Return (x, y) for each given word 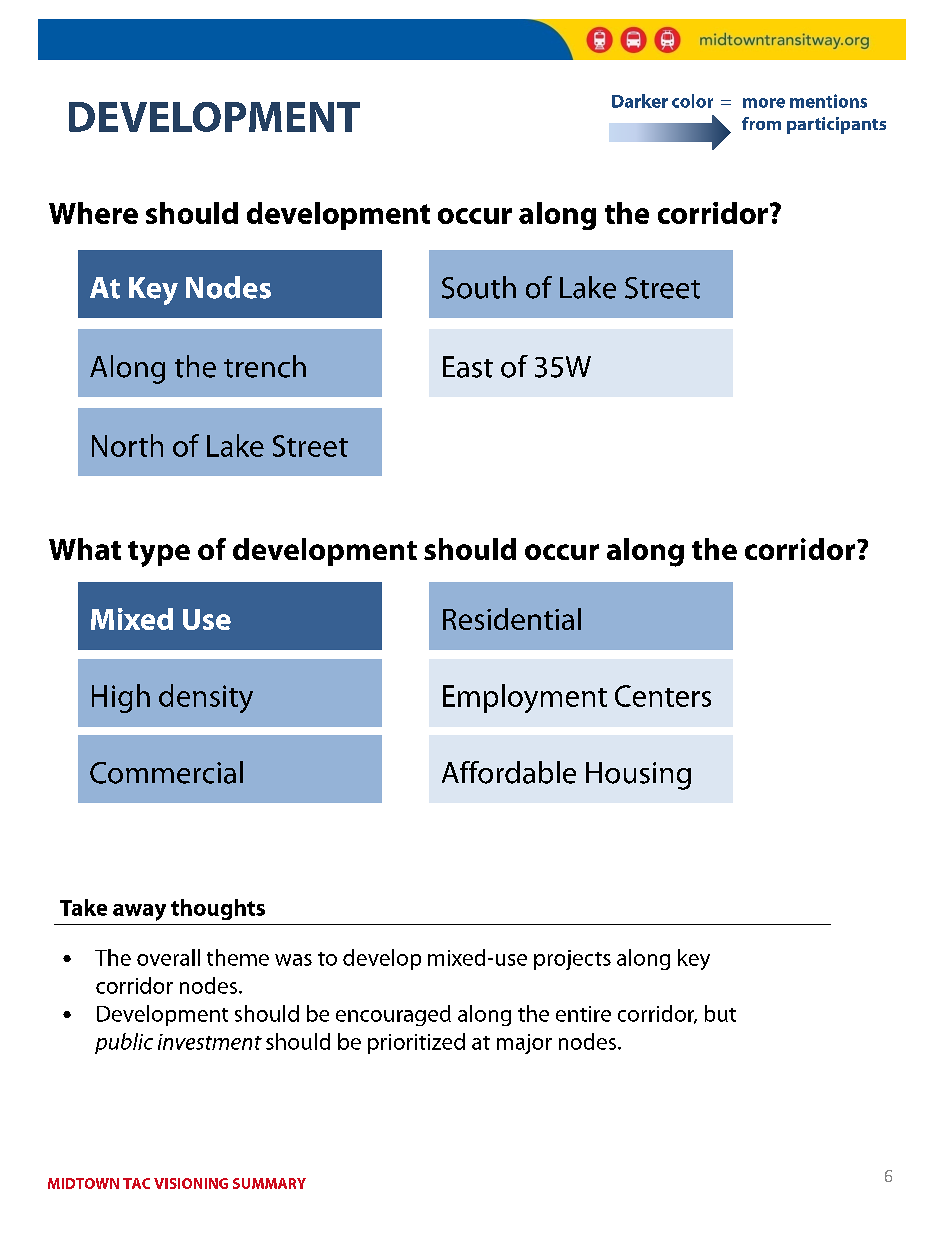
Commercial (166, 772)
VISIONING (191, 1183)
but (720, 1013)
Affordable (509, 772)
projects (572, 960)
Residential (512, 619)
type (159, 554)
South (479, 287)
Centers (663, 696)
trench (265, 366)
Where (93, 213)
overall (168, 957)
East (468, 367)
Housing (638, 776)
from (761, 123)
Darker (640, 101)
